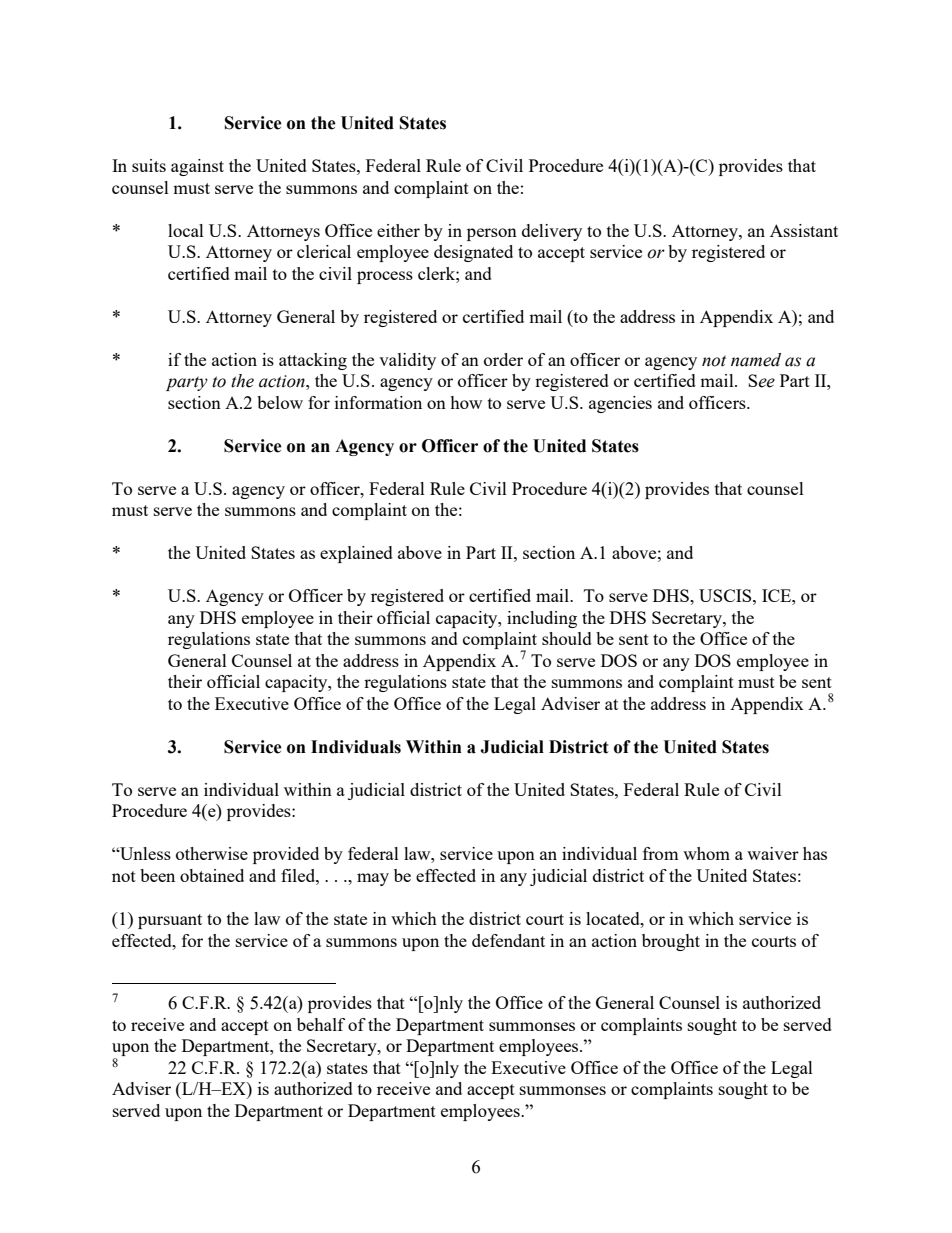 Image resolution: width=952 pixels, height=1233 pixels. I want to click on should, so click(567, 638).
